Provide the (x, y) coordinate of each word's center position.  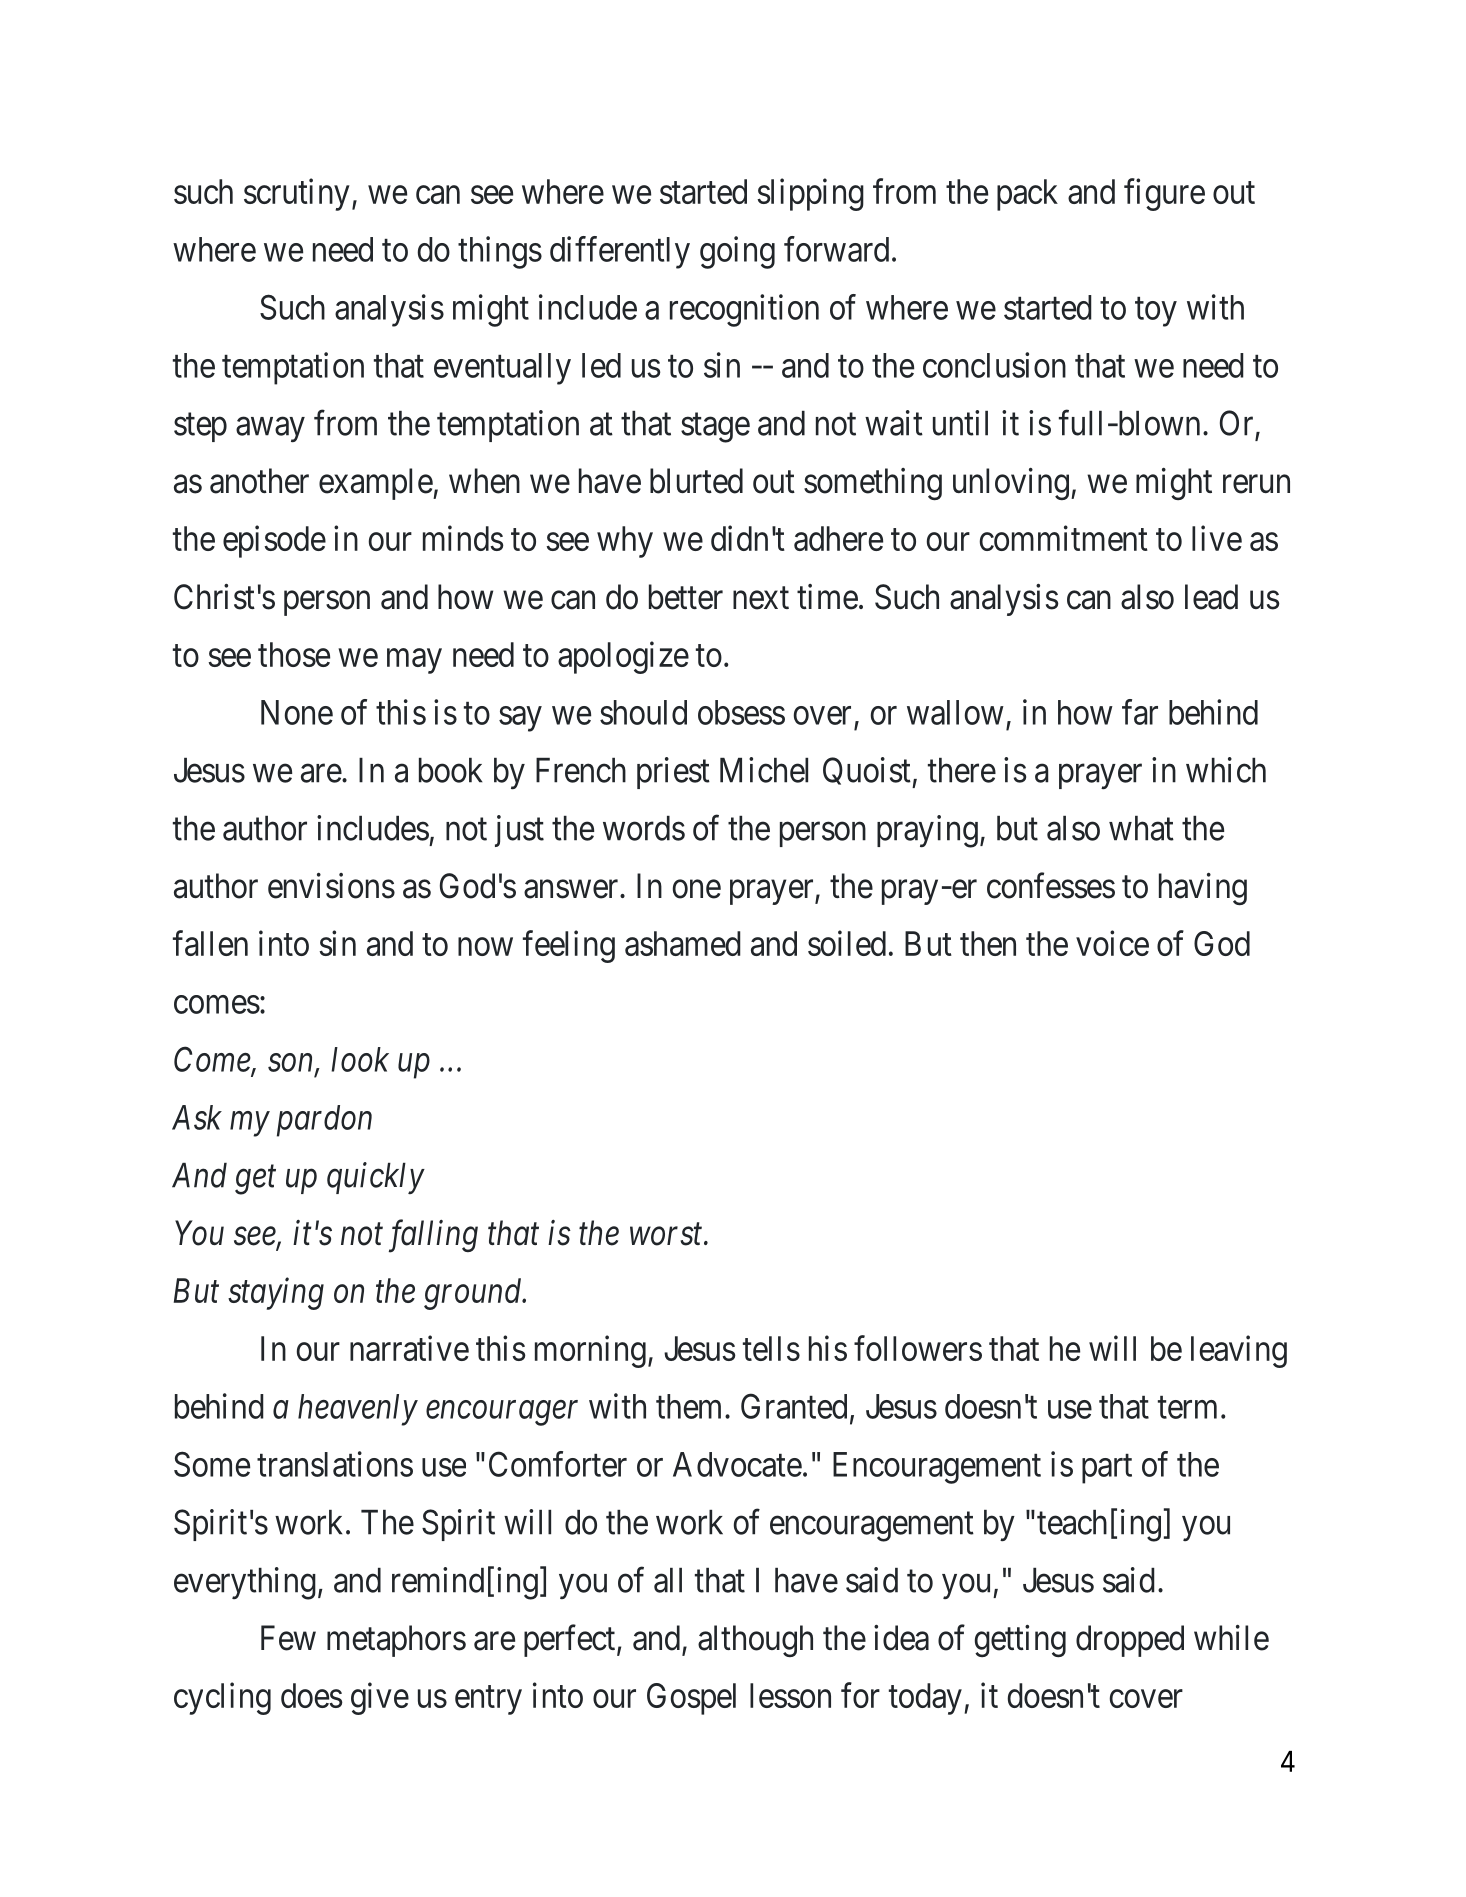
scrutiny (297, 194)
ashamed (683, 943)
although (755, 1641)
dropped (1130, 1641)
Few (288, 1638)
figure (1164, 194)
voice (1112, 943)
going (737, 252)
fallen (210, 943)
